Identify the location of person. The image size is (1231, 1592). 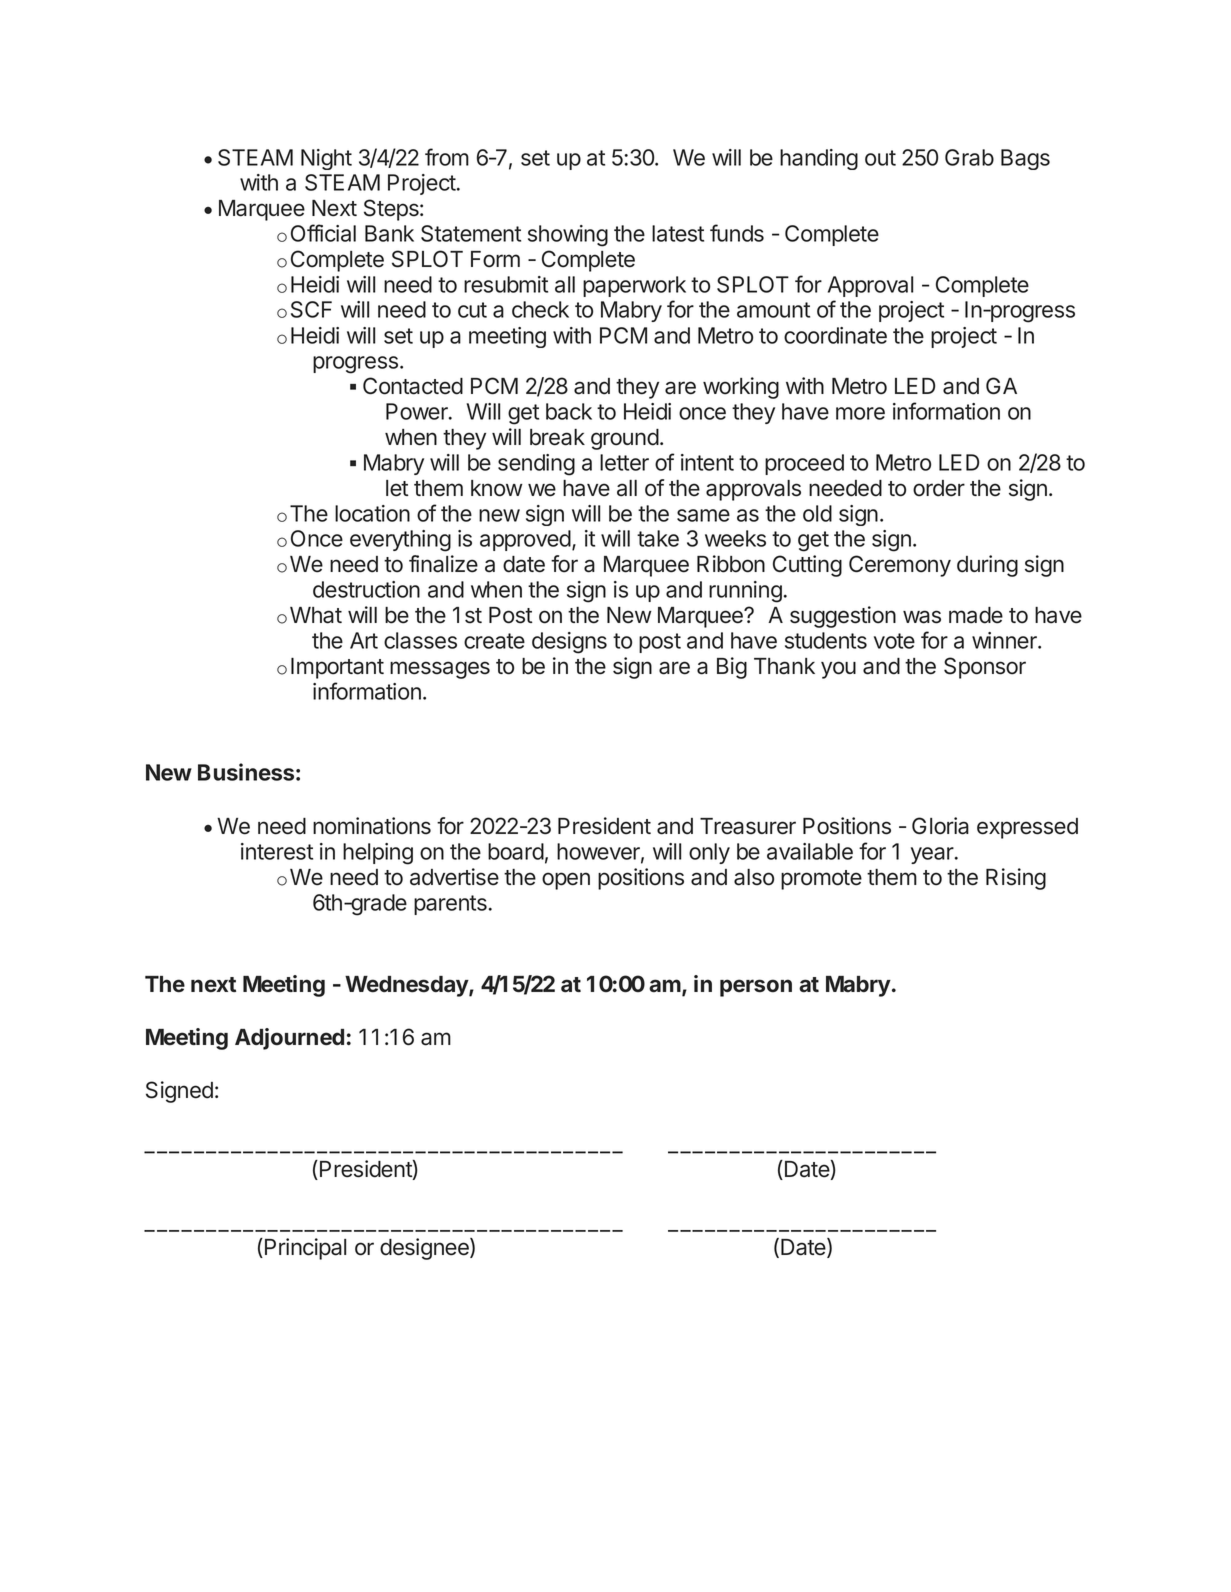
(756, 988).
